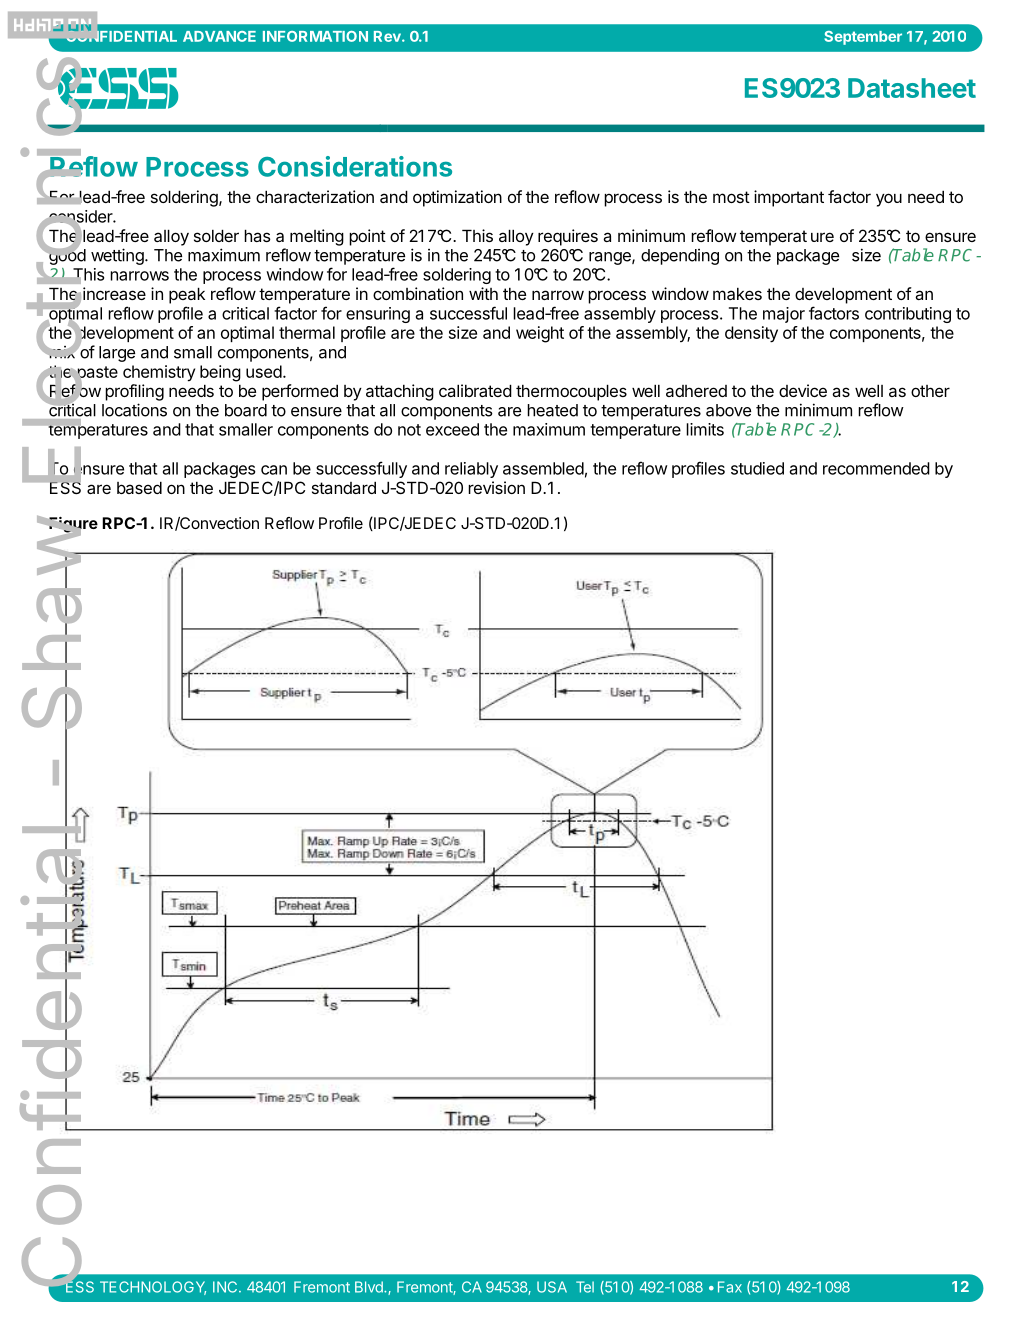 The image size is (1032, 1335). I want to click on optimization, so click(457, 198).
